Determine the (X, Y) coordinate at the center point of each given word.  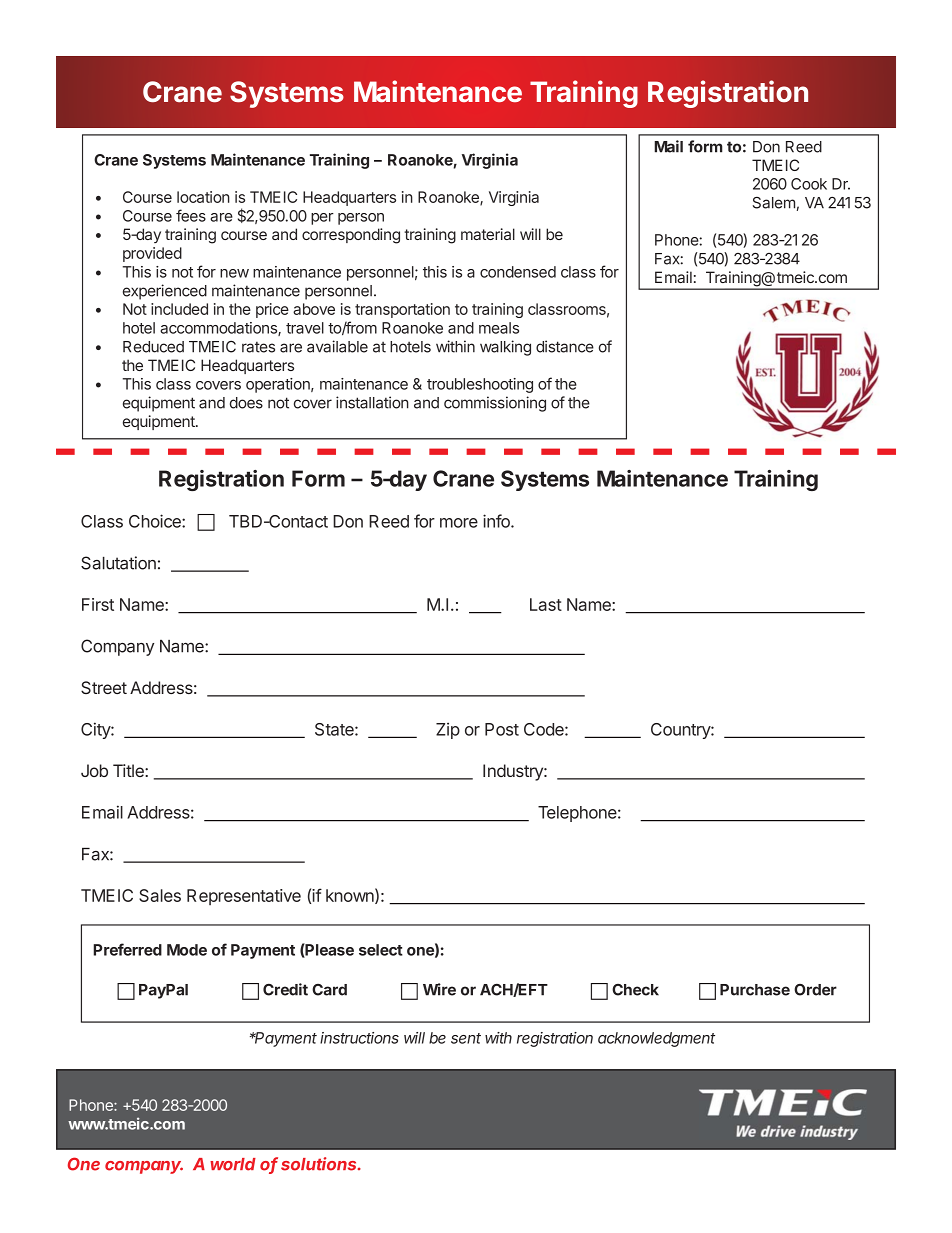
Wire (439, 989)
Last (546, 604)
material (488, 234)
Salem (773, 203)
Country (681, 731)
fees (191, 215)
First (98, 604)
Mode (187, 950)
